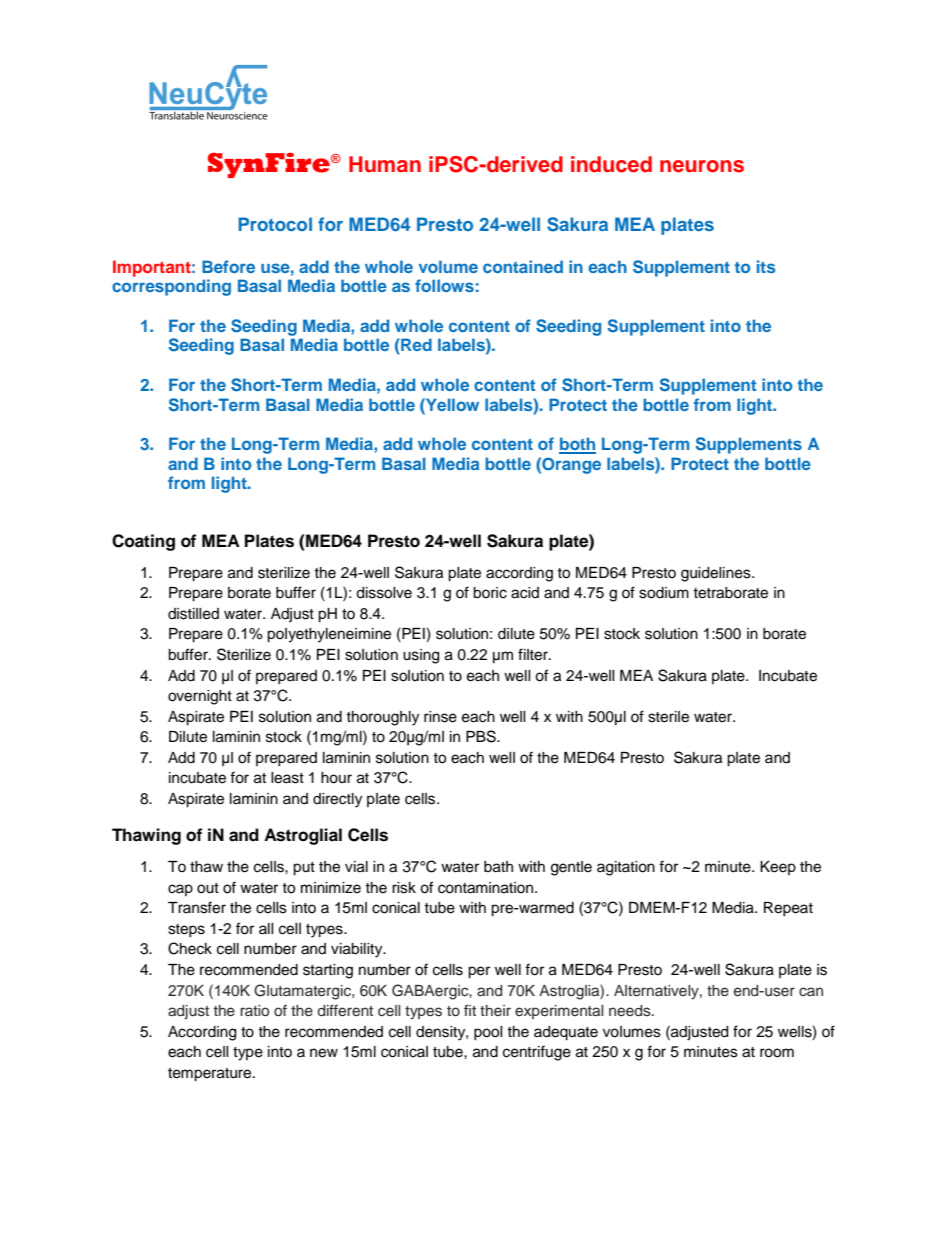 Image resolution: width=952 pixels, height=1233 pixels. What do you see at coordinates (766, 266) in the page?
I see `its` at bounding box center [766, 266].
